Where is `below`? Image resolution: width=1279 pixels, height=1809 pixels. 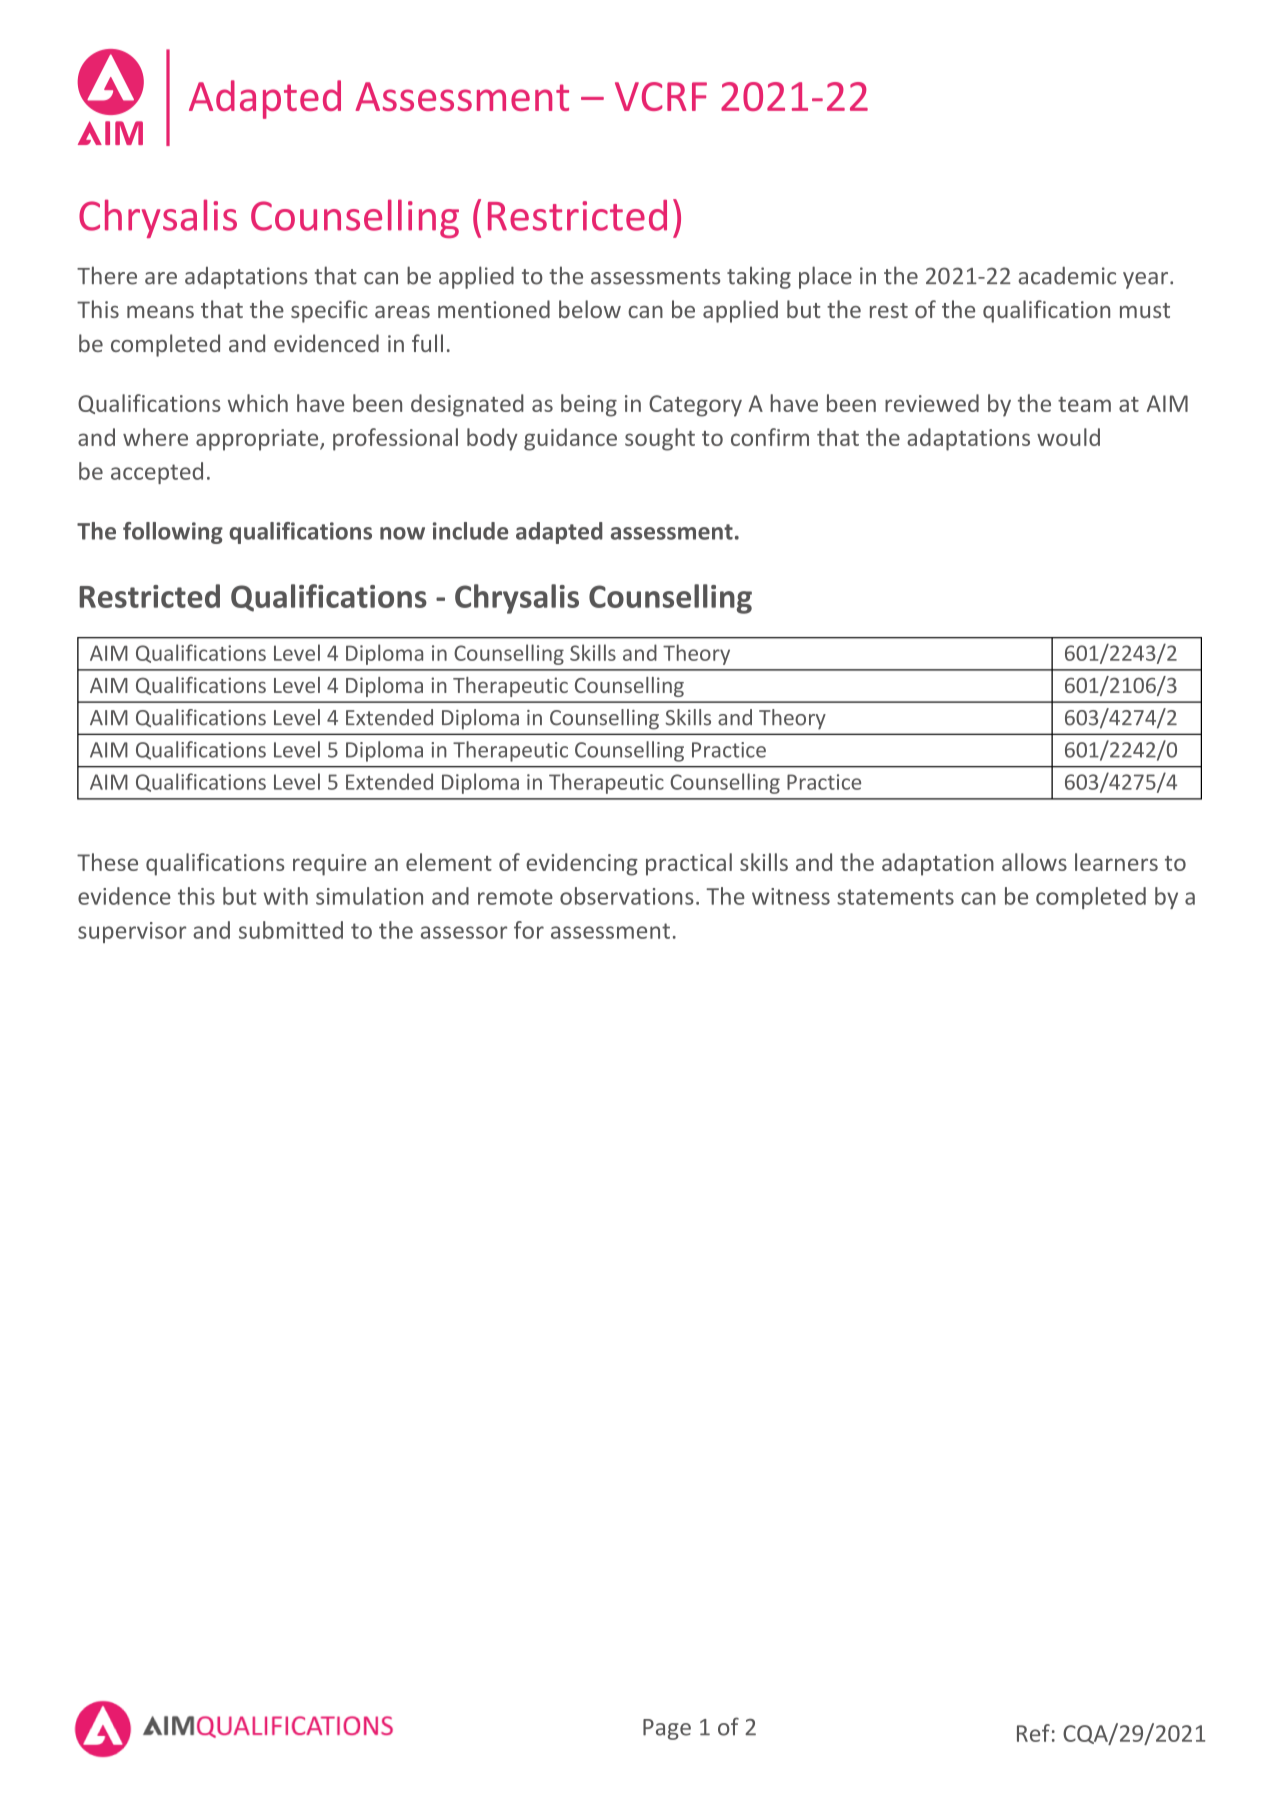
below is located at coordinates (590, 309).
